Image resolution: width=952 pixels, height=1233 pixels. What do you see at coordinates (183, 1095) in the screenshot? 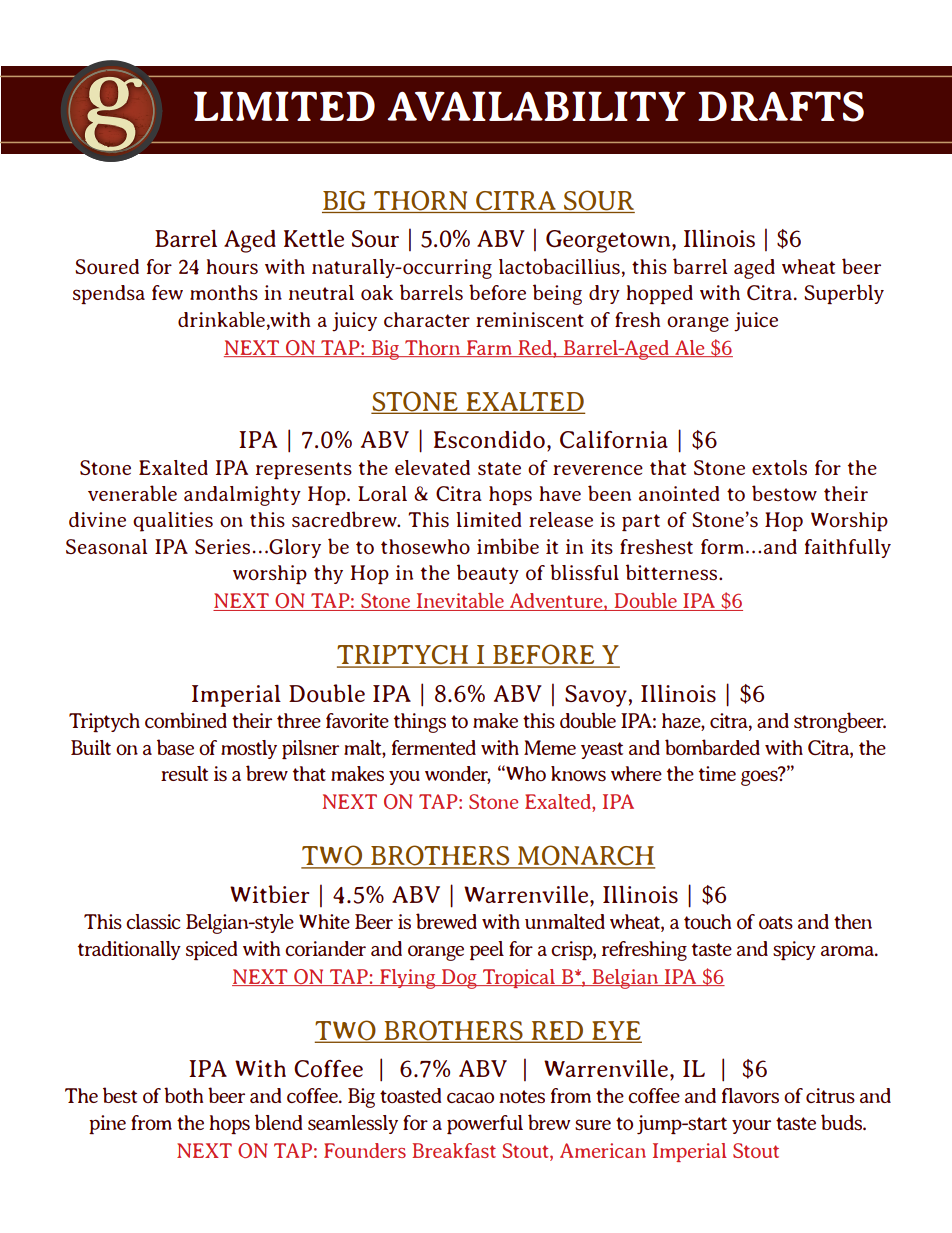
I see `both` at bounding box center [183, 1095].
